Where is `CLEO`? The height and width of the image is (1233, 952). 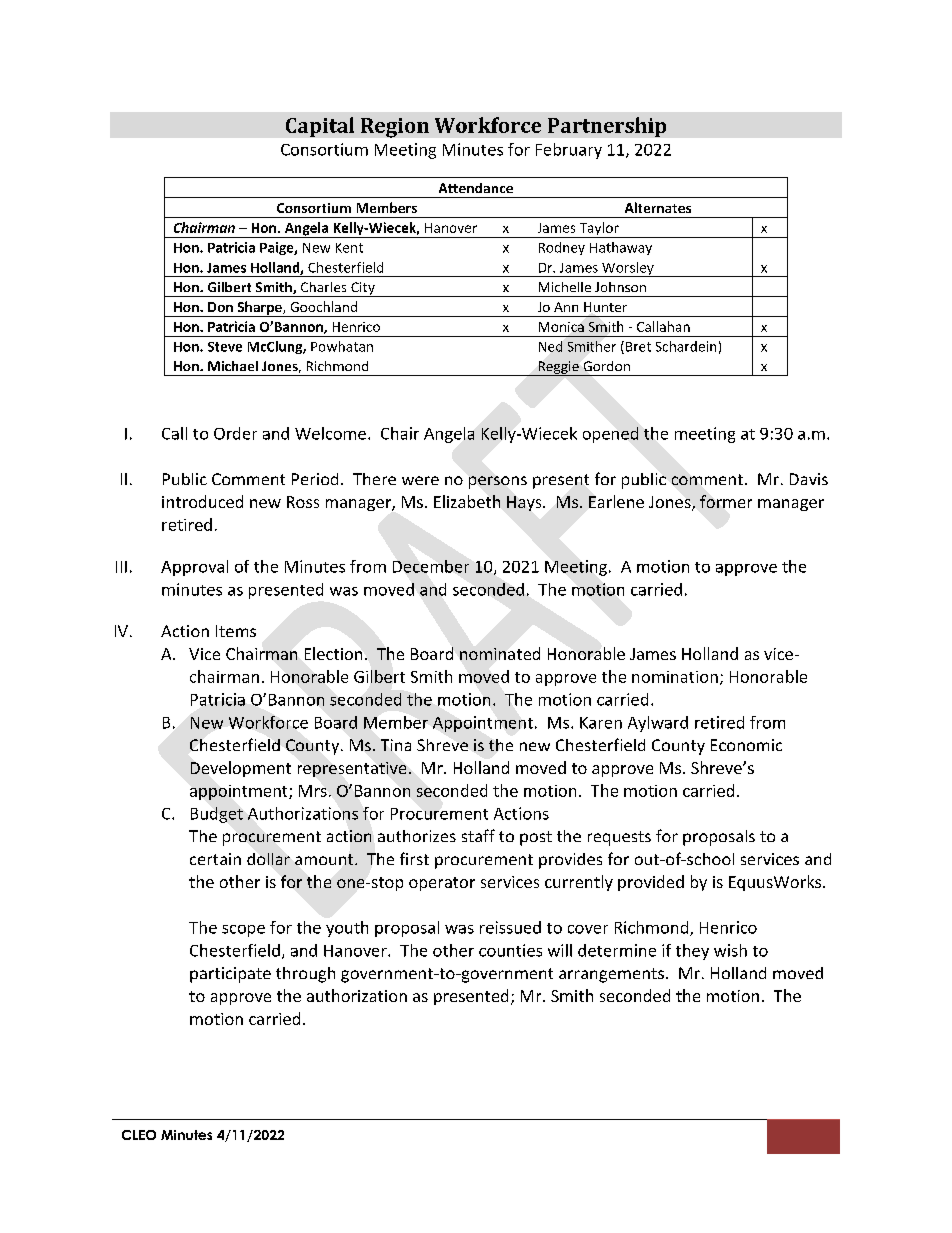
CLEO is located at coordinates (139, 1135).
